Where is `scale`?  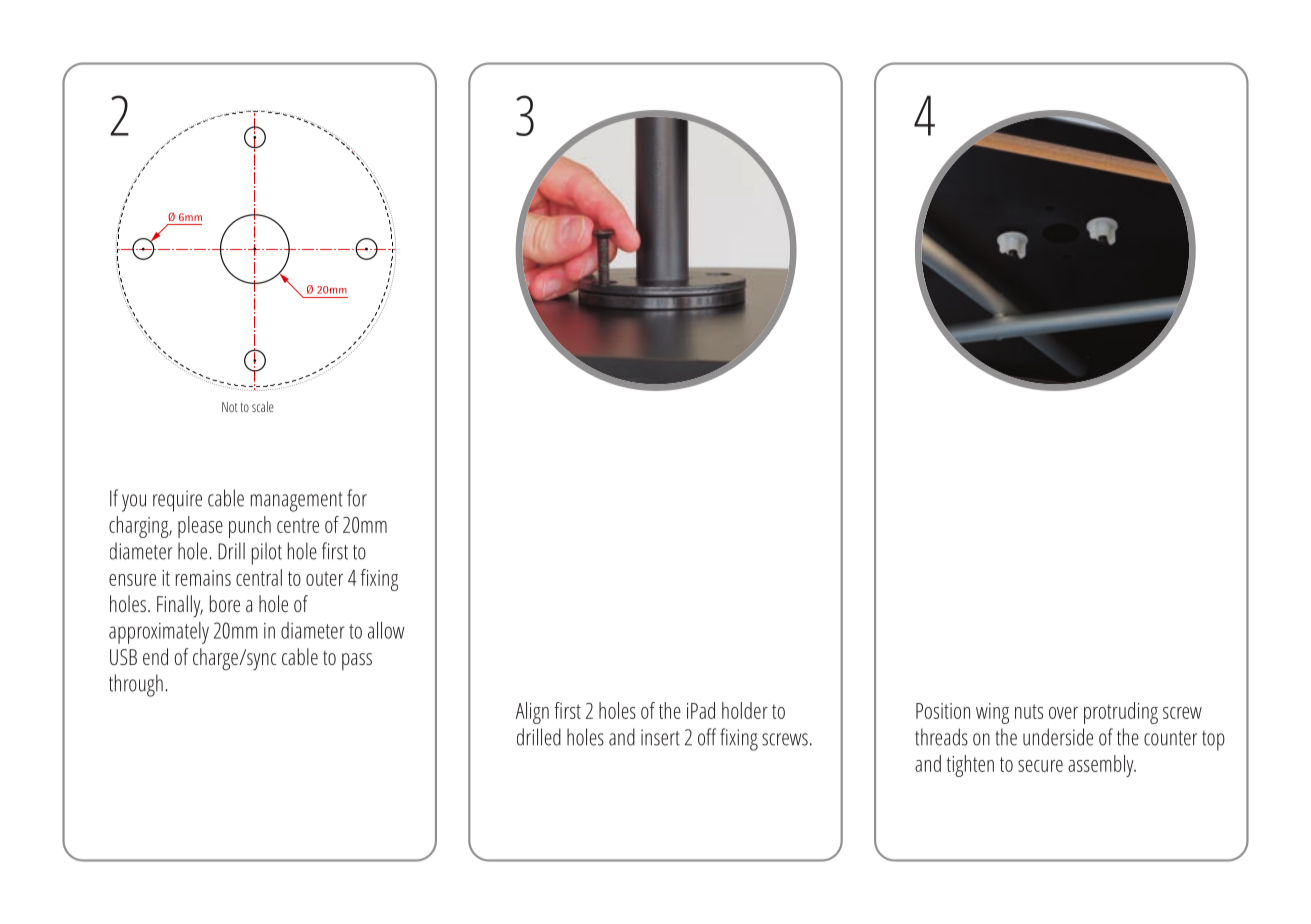 scale is located at coordinates (263, 406).
